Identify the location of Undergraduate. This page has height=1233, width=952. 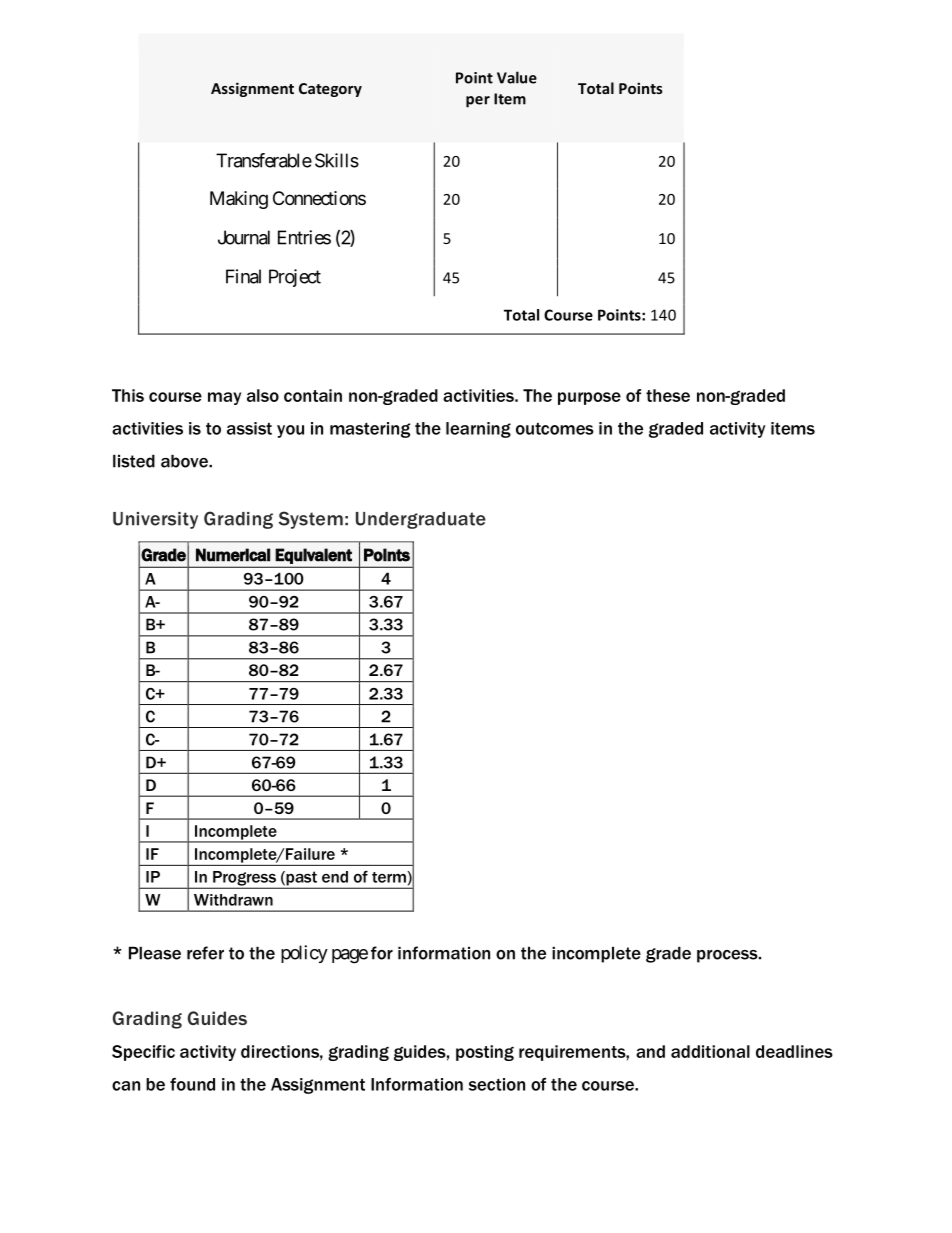
(421, 520).
